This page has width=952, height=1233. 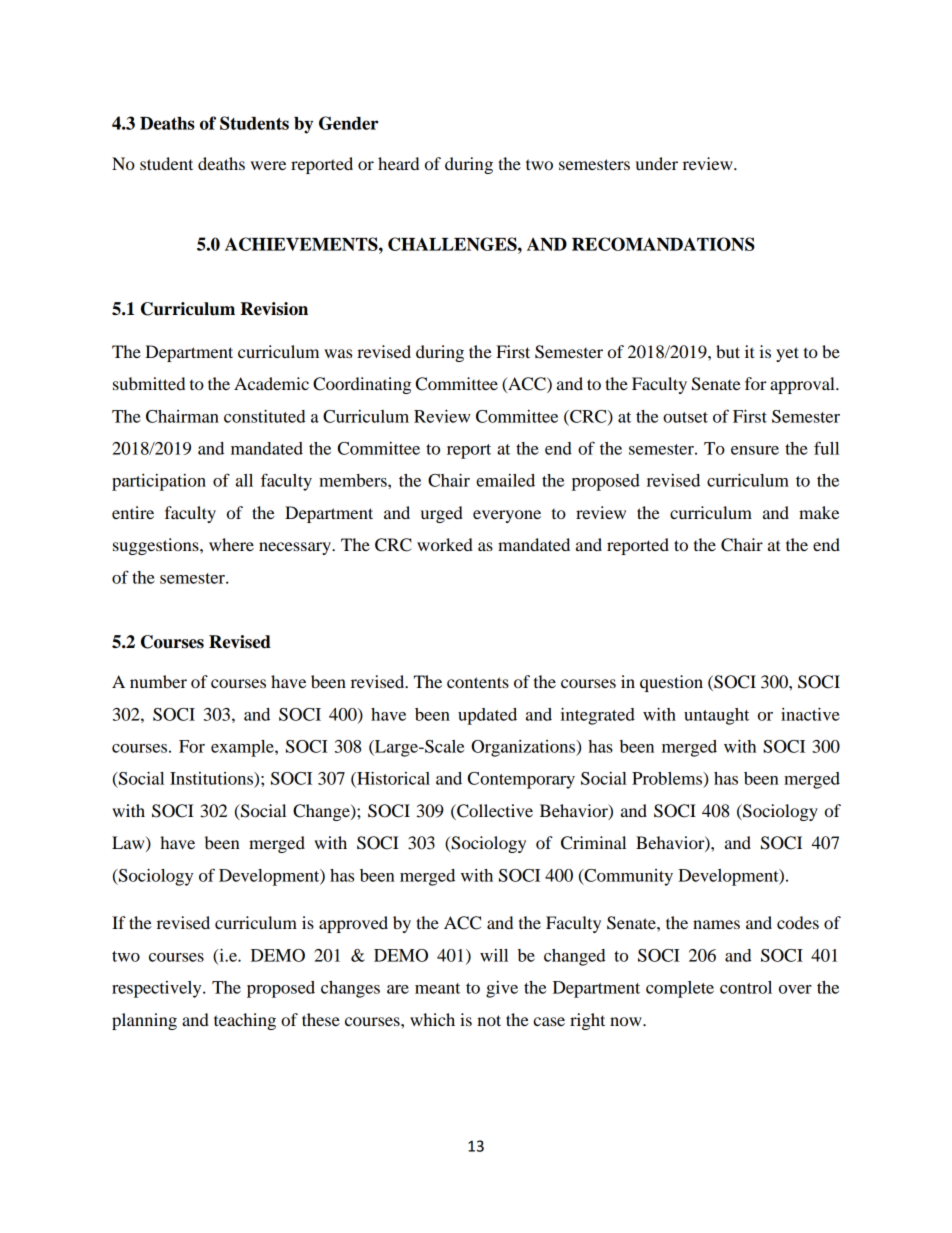 I want to click on Academic, so click(x=271, y=383).
